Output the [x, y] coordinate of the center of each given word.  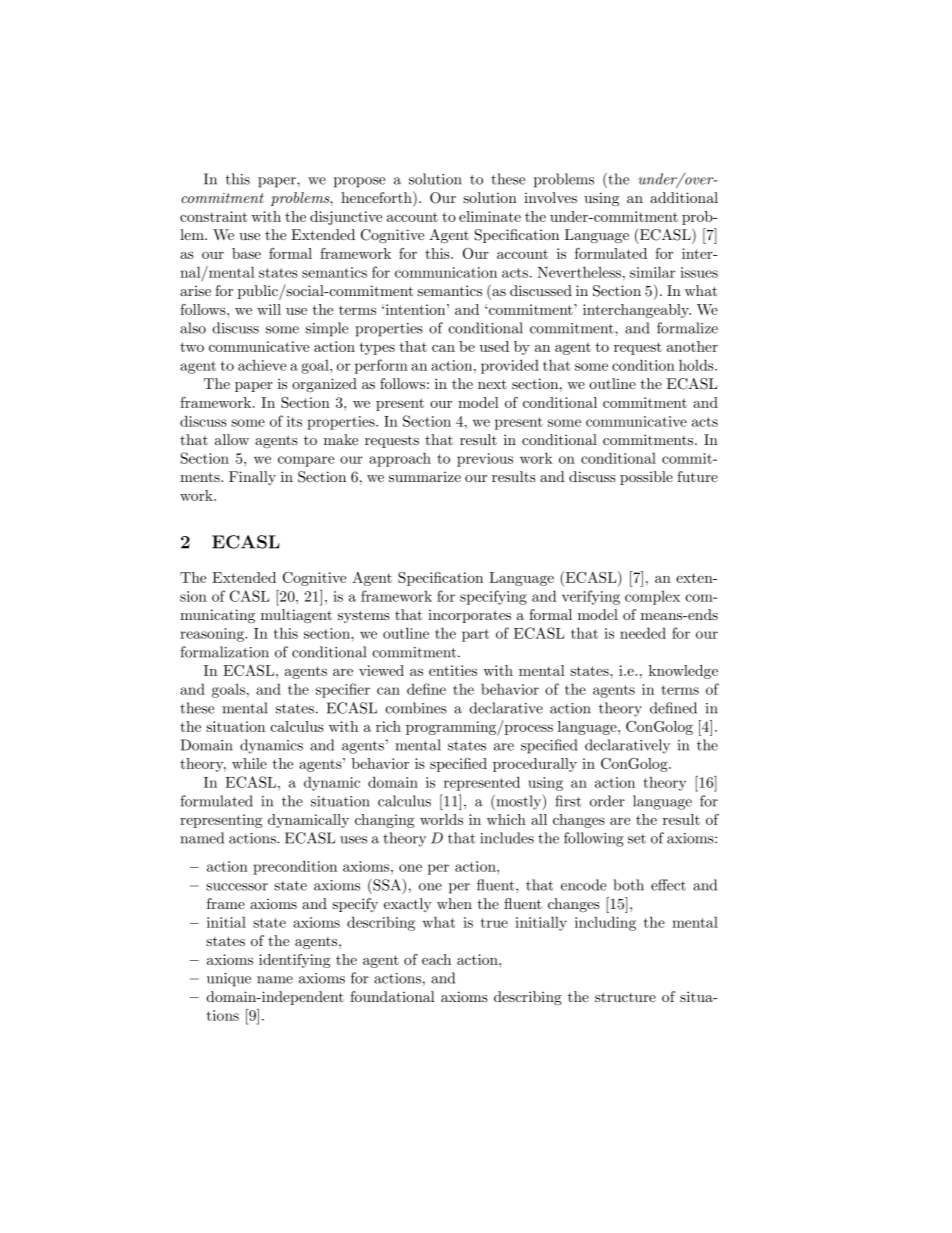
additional [684, 197]
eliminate [490, 216]
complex [652, 598]
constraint [213, 216]
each [436, 959]
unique [229, 980]
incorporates [469, 616]
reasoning [213, 635]
